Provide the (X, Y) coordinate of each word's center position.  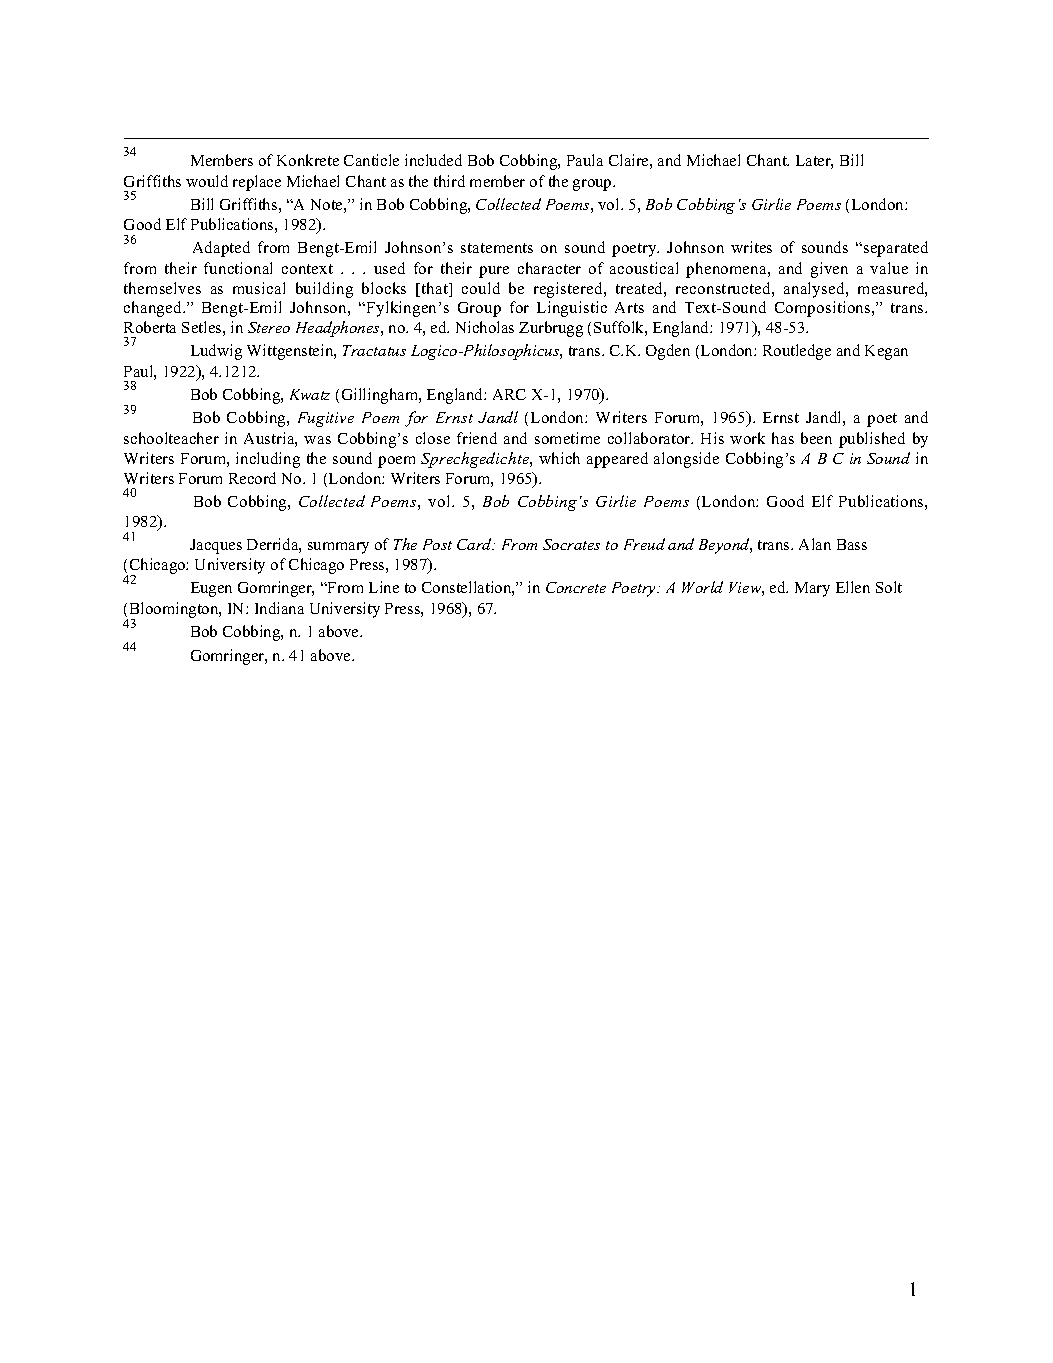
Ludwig (216, 352)
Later (814, 162)
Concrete (576, 587)
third (449, 181)
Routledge (797, 352)
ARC (509, 394)
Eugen (211, 589)
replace (257, 183)
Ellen (853, 587)
